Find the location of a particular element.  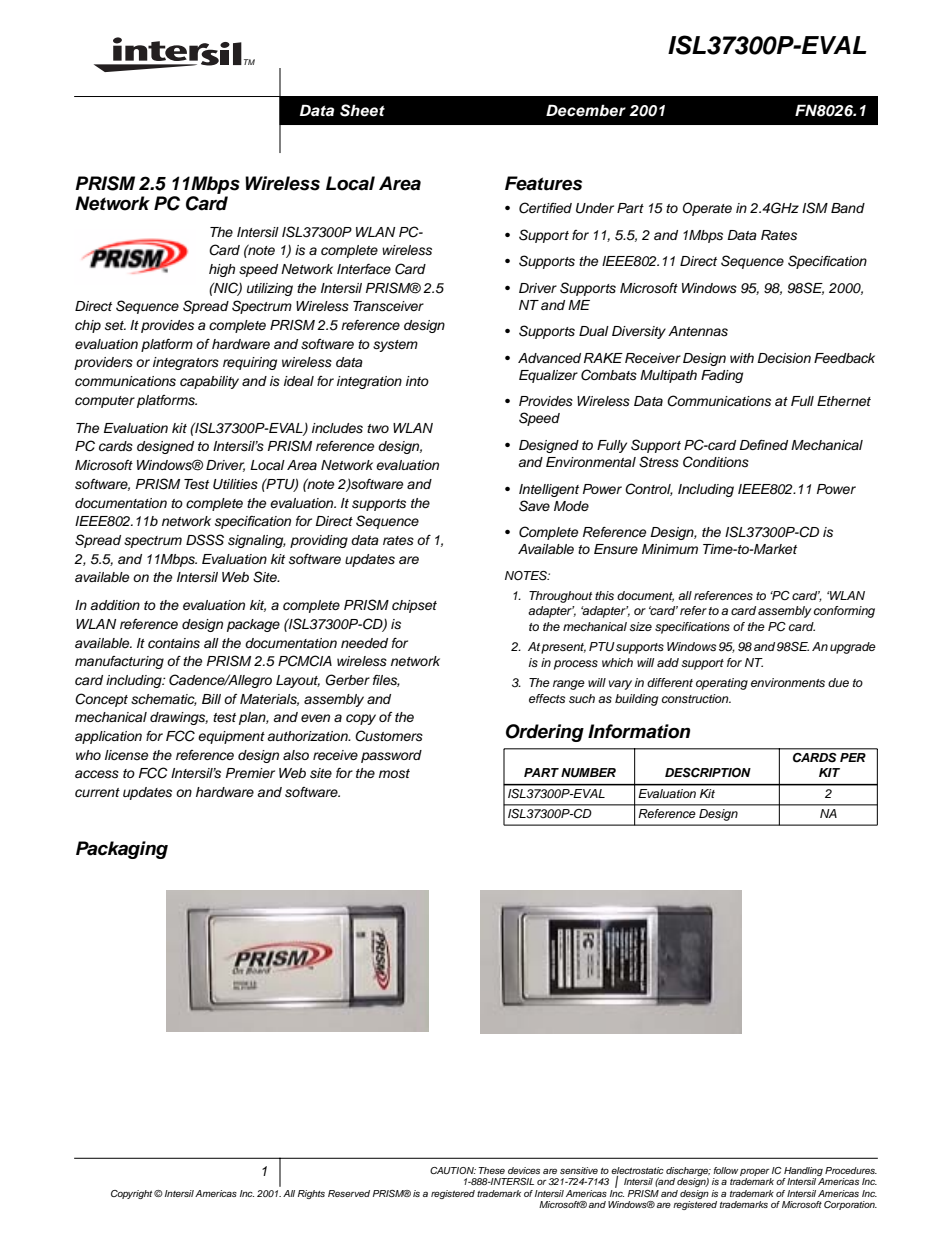

Rights is located at coordinates (311, 1194).
